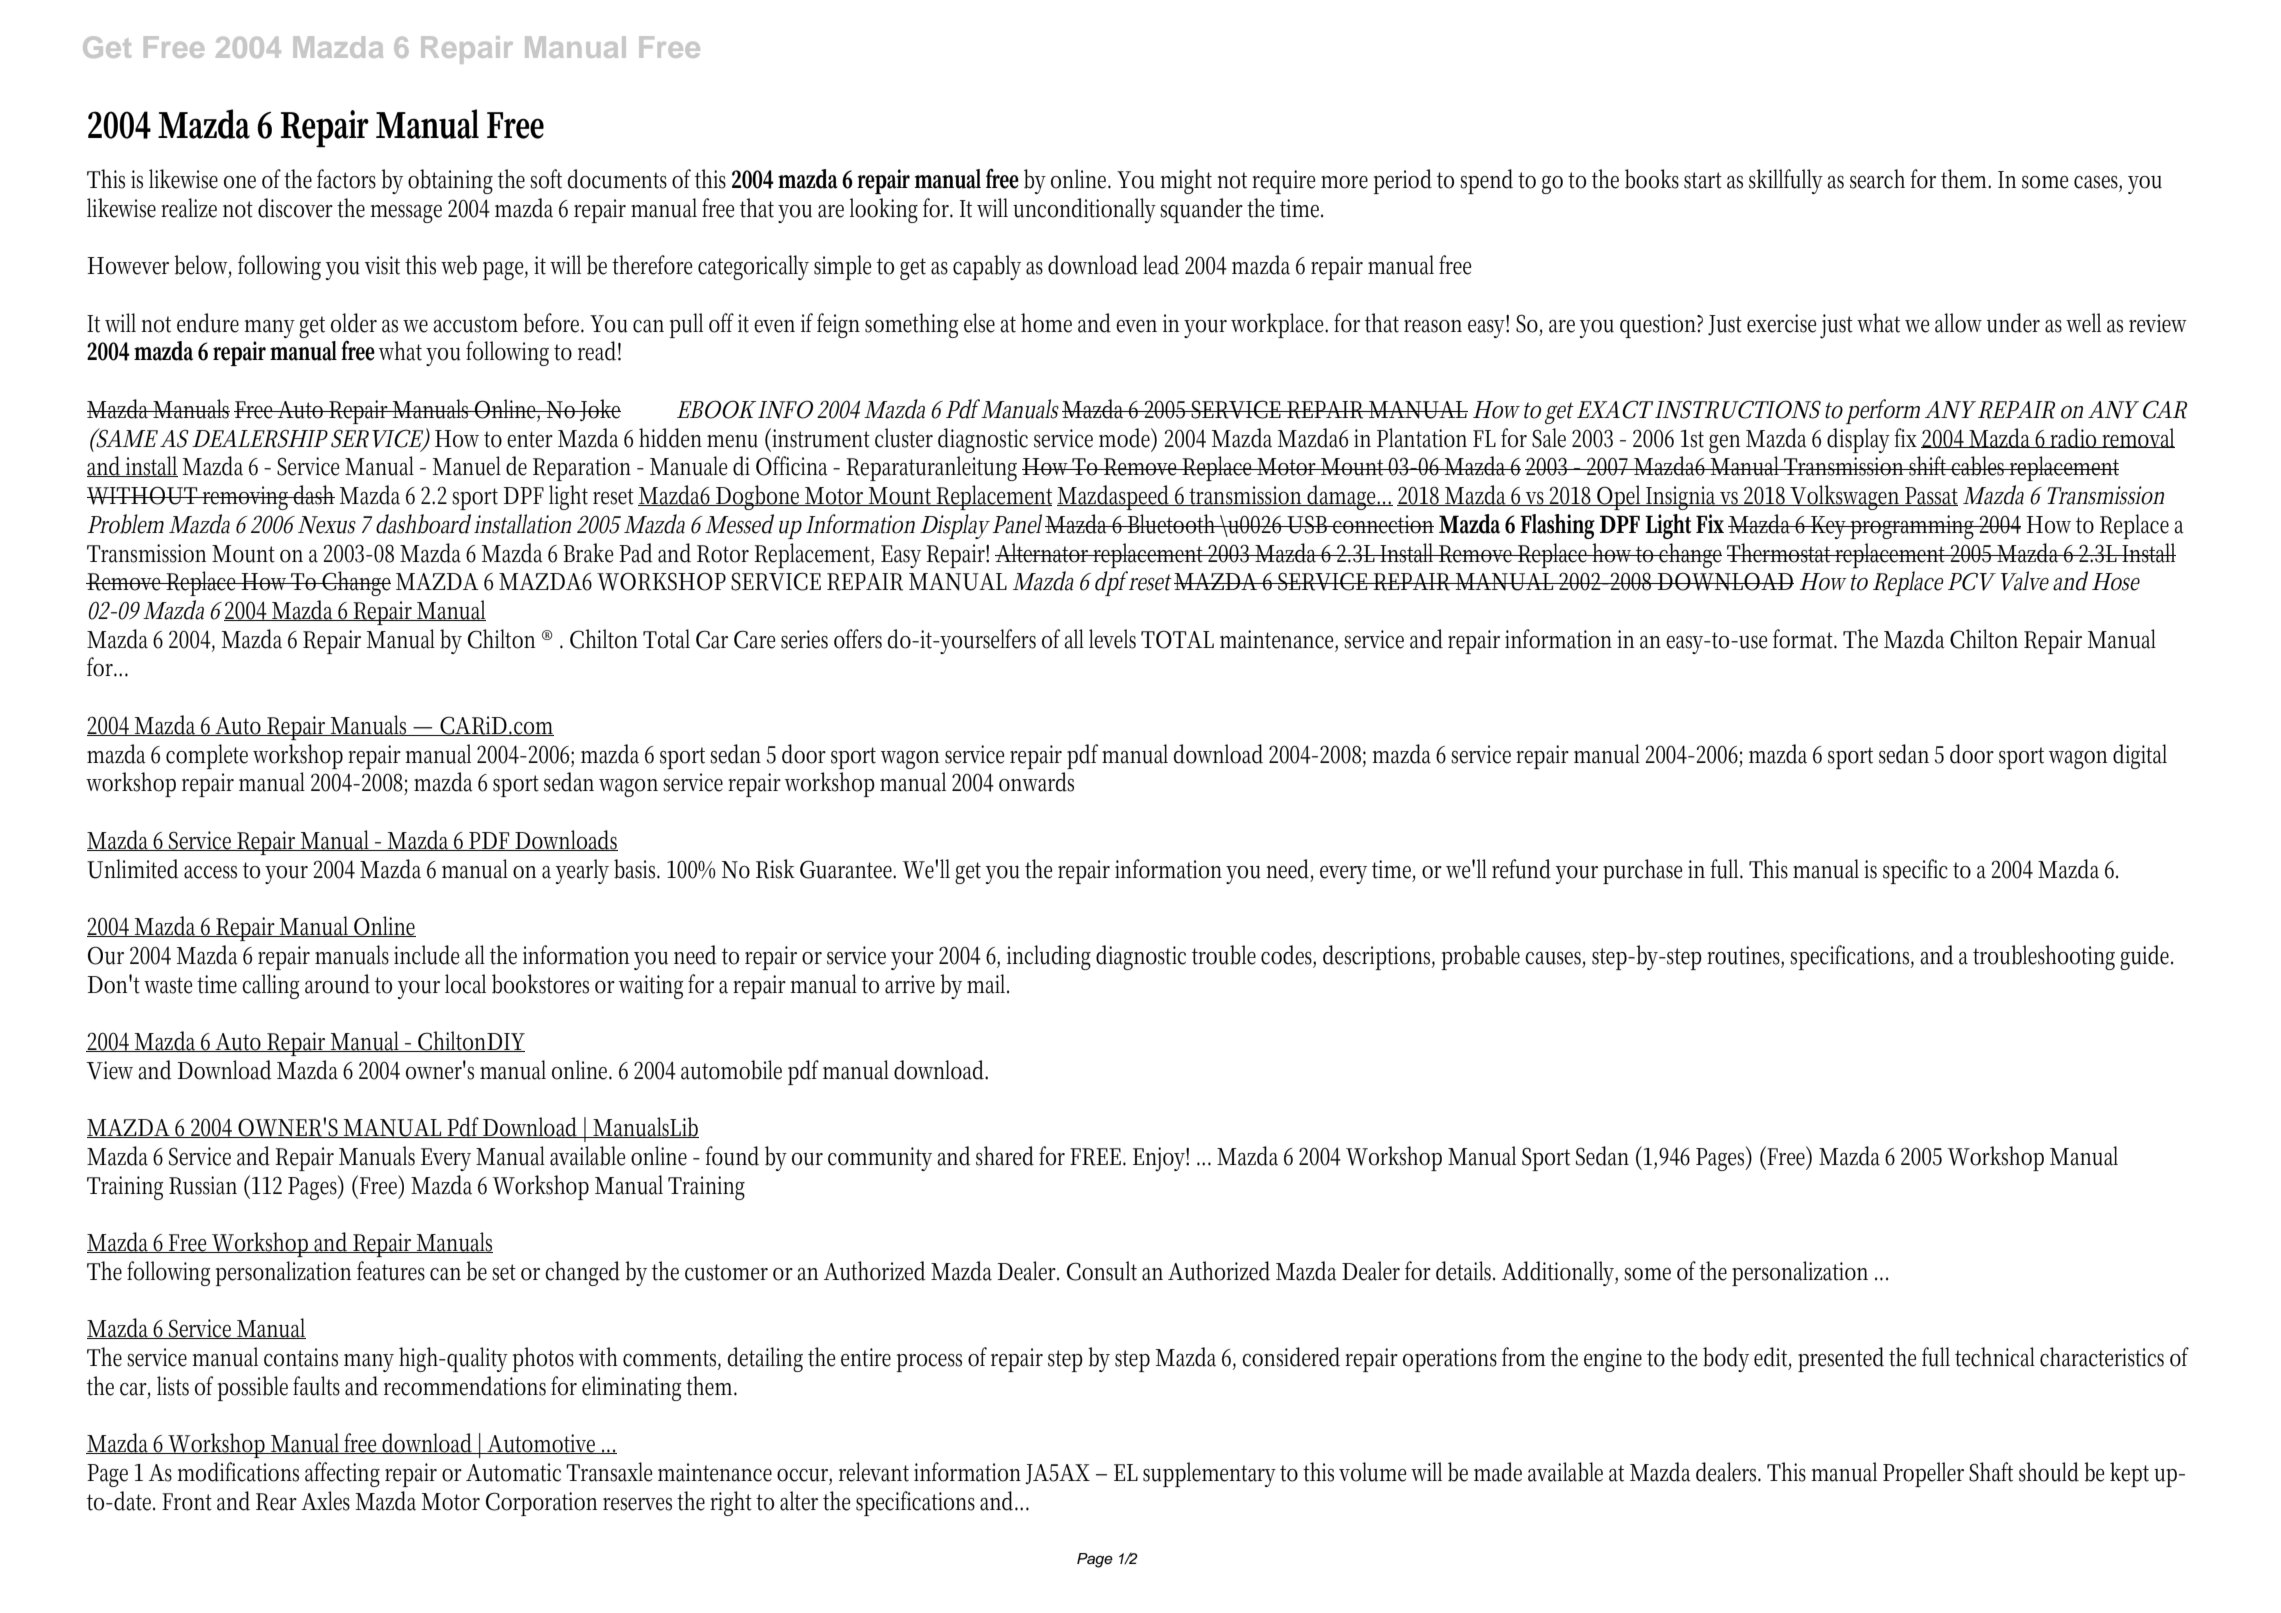 Image resolution: width=2281 pixels, height=1613 pixels. Describe the element at coordinates (1084, 210) in the screenshot. I see `unconditionally` at that location.
